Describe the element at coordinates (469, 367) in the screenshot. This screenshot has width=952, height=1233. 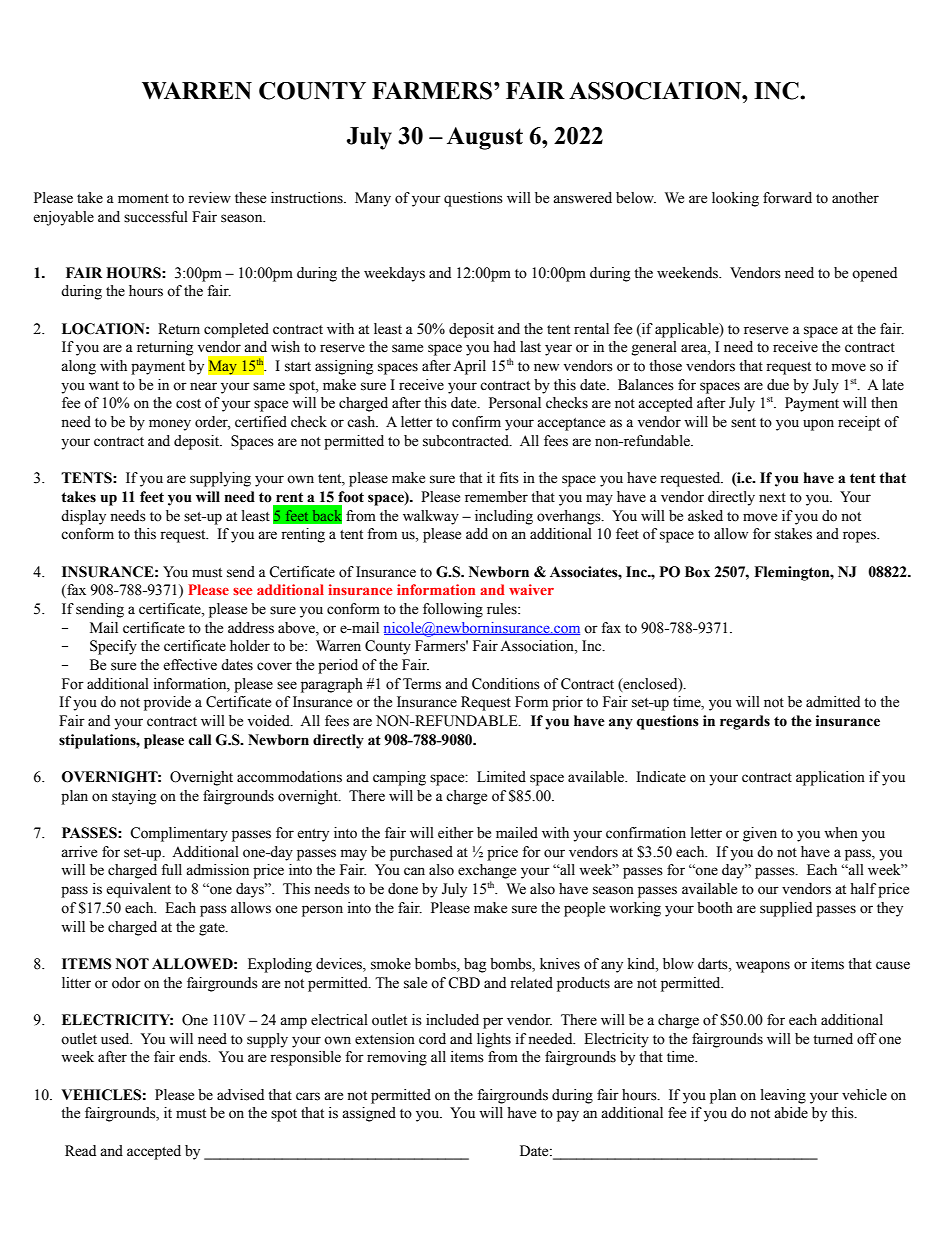
I see `April` at that location.
